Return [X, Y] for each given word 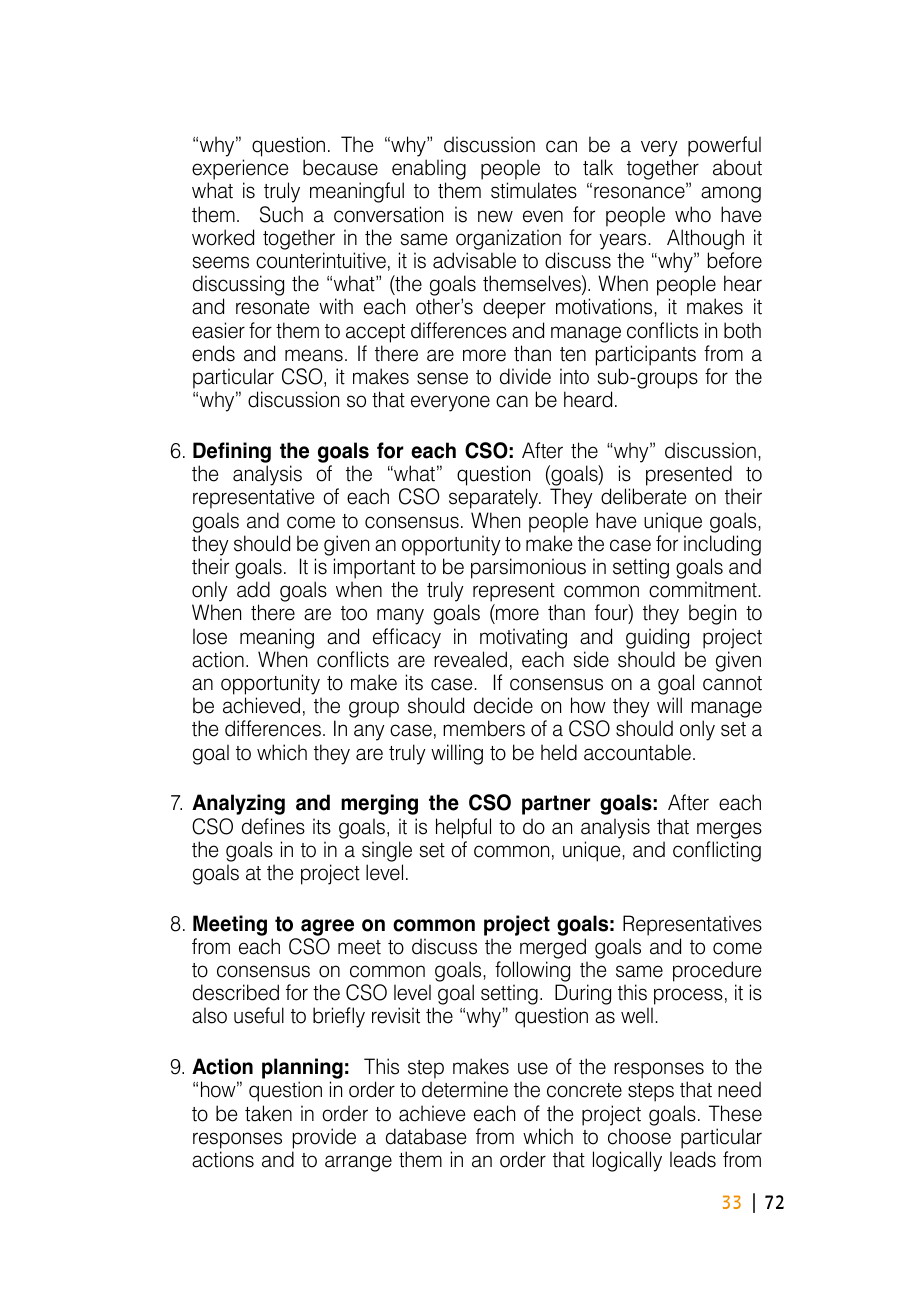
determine [465, 1089]
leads [693, 1159]
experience [240, 169]
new [495, 216]
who [693, 214]
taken [268, 1113]
